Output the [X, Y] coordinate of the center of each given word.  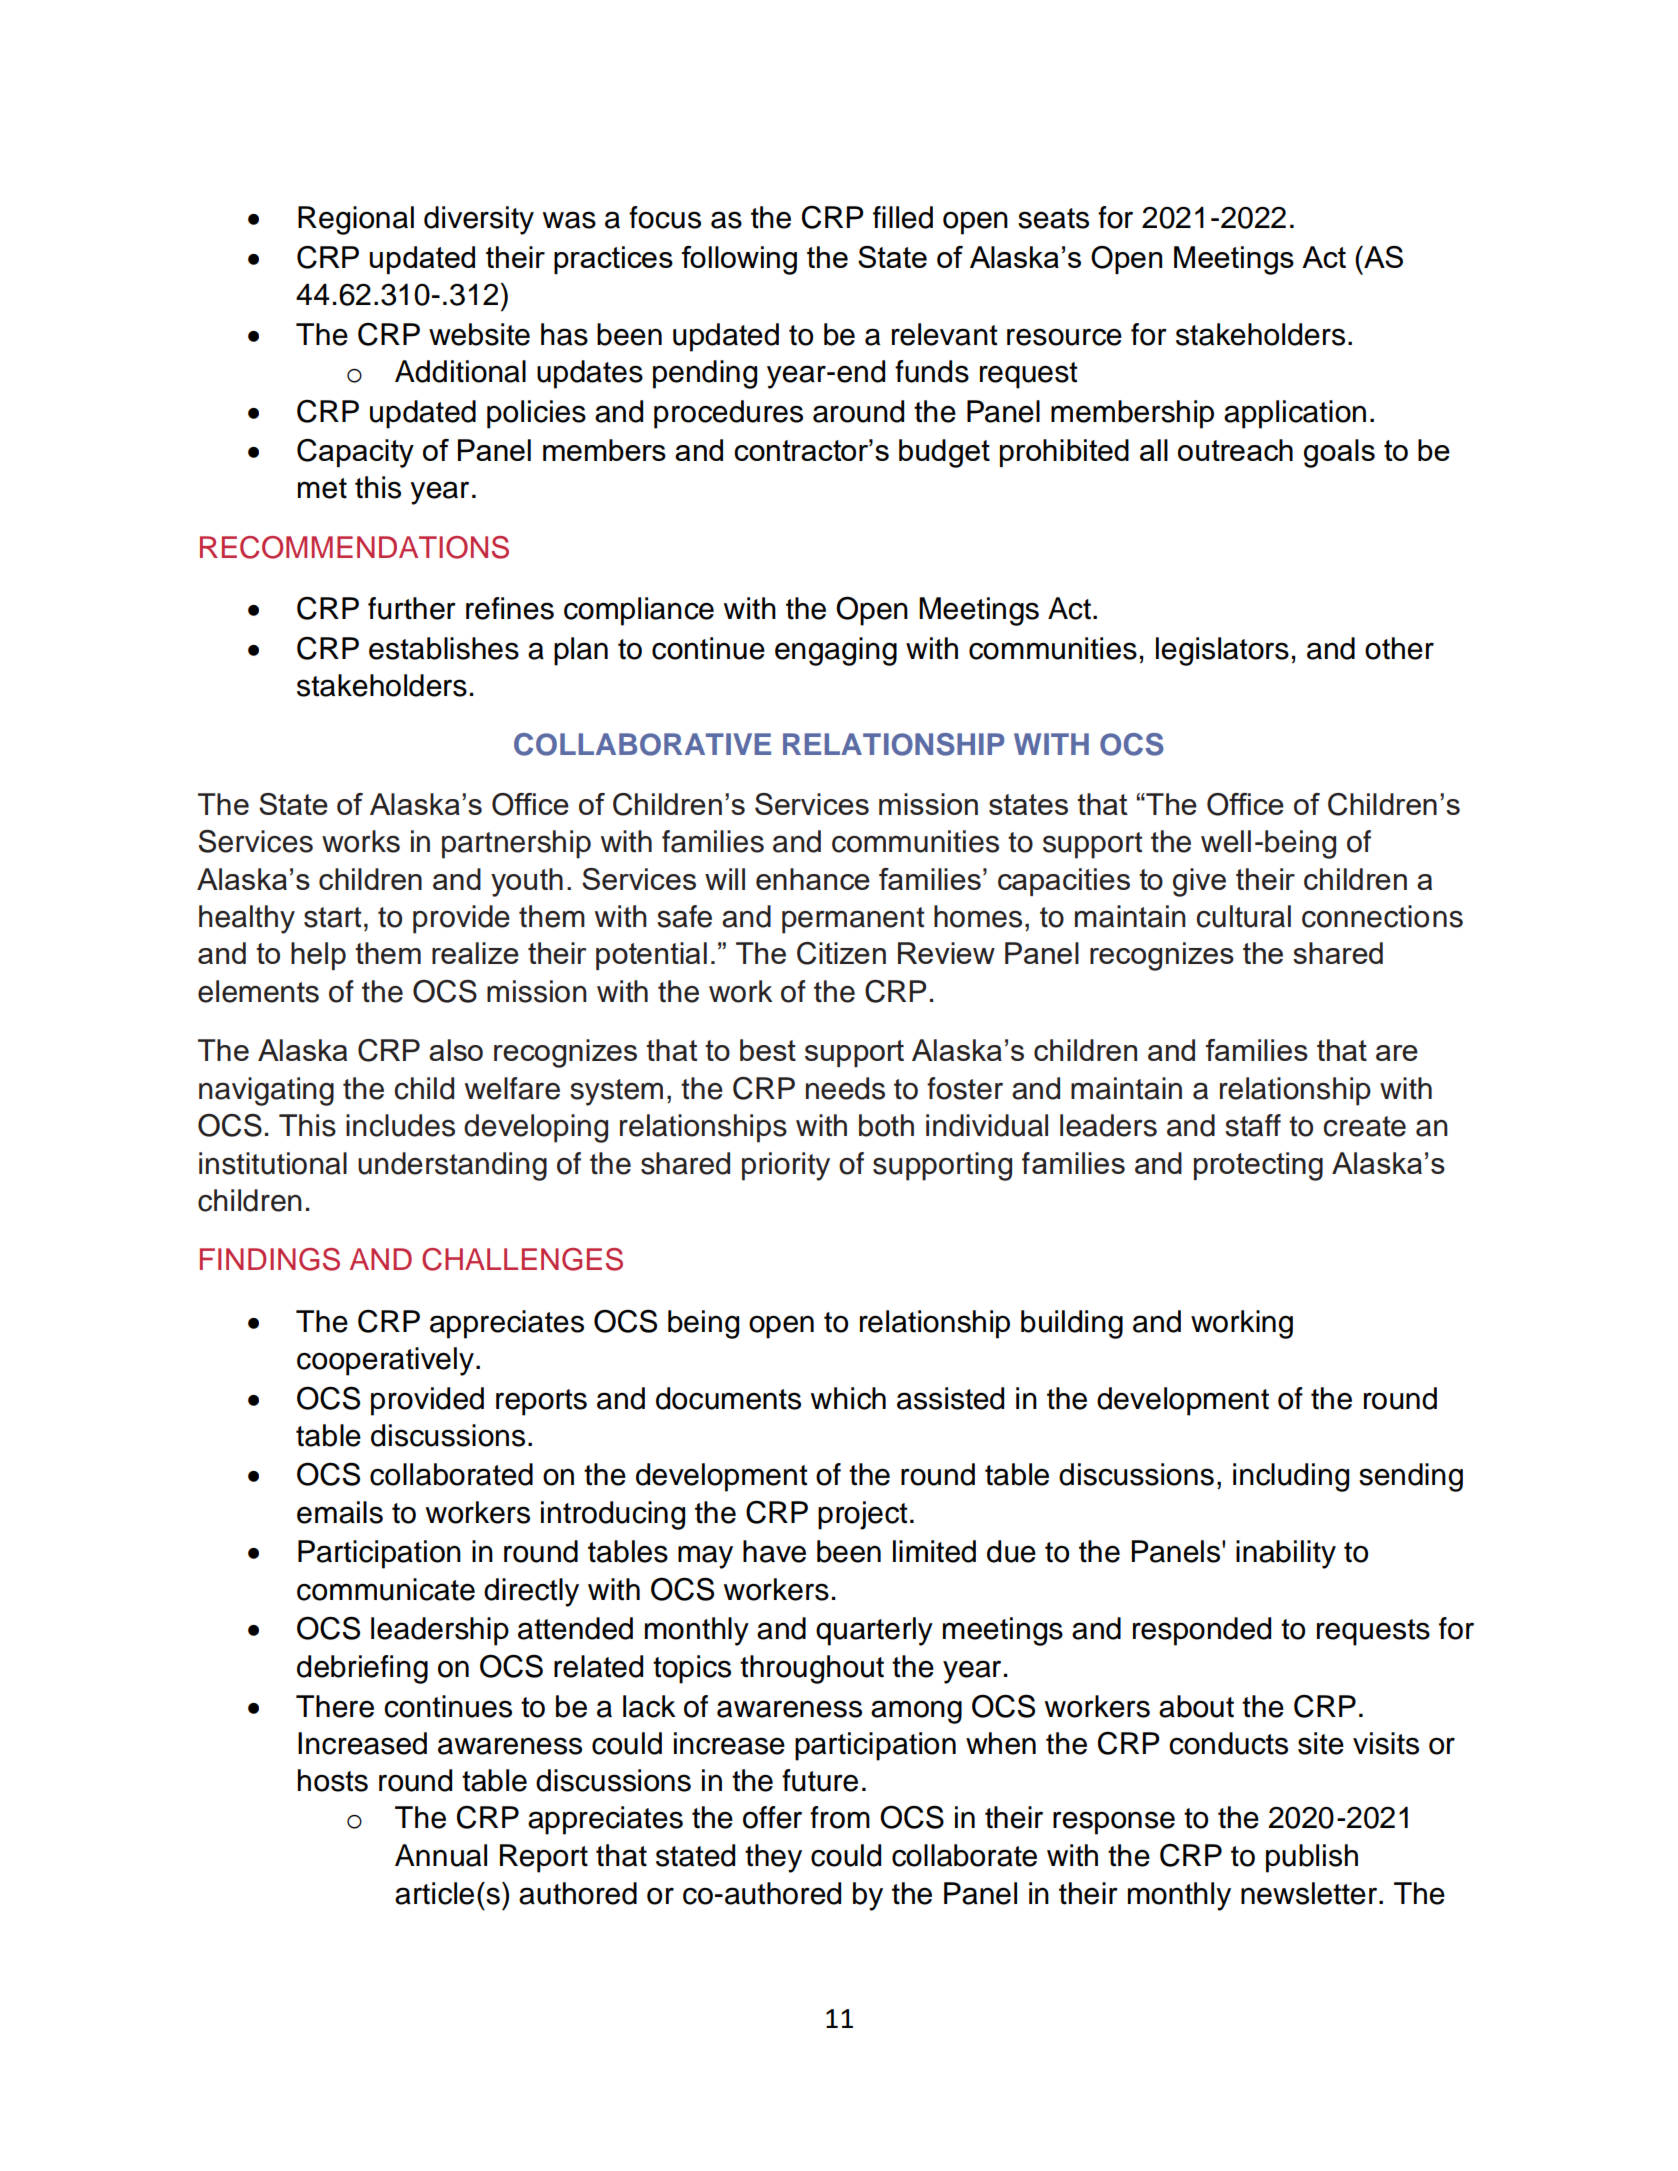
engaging [836, 651]
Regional [356, 220]
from [840, 1817]
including [1291, 1477]
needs [845, 1088]
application [1295, 414]
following [739, 260]
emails [340, 1512]
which [848, 1398]
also [456, 1050]
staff [1253, 1125]
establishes [444, 648]
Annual [441, 1855]
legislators [1222, 651]
